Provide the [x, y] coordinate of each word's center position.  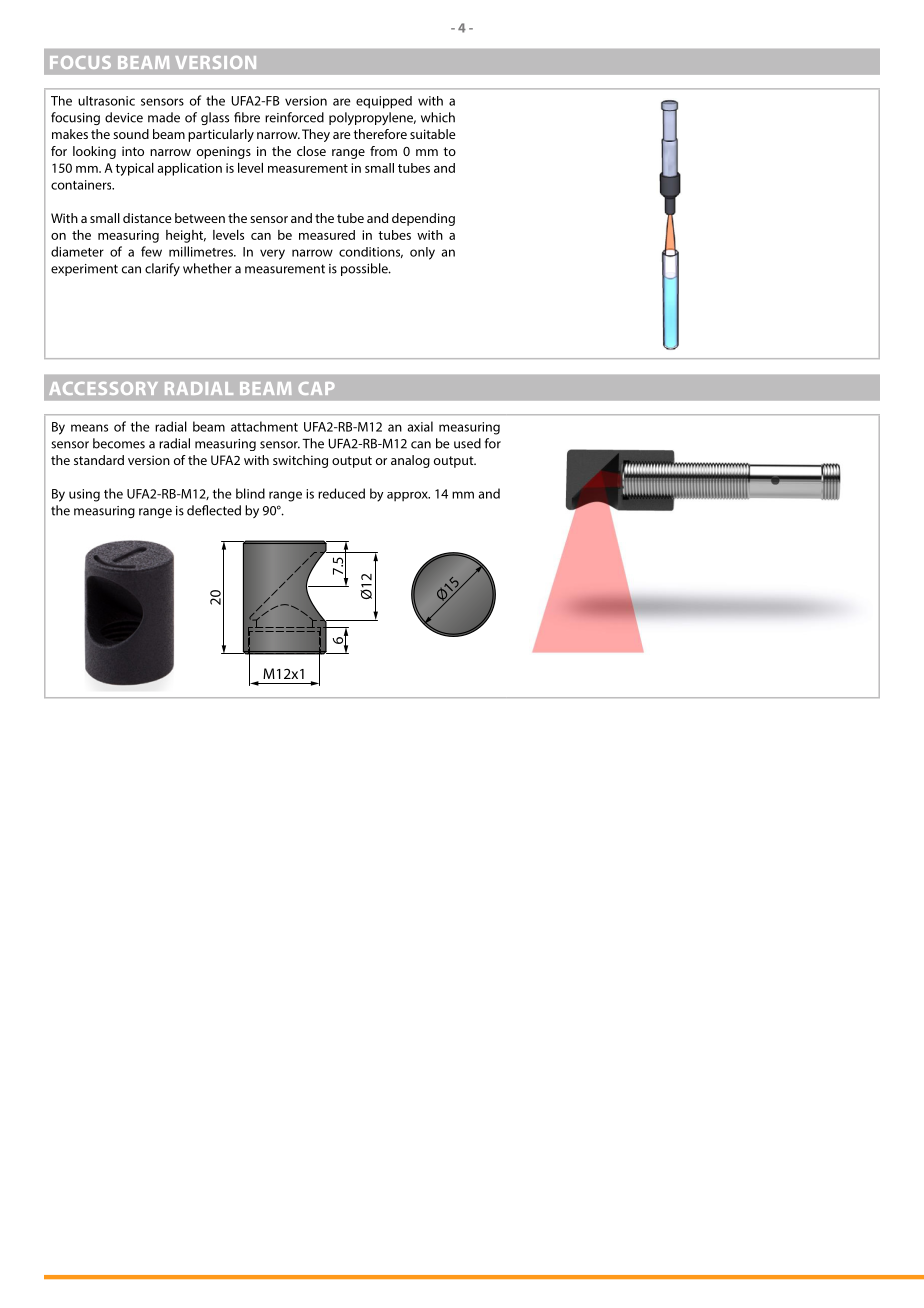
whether [207, 268]
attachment [264, 426]
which [438, 117]
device [124, 117]
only [422, 253]
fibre [247, 117]
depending [423, 219]
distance [147, 218]
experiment [84, 270]
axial [420, 426]
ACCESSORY [103, 388]
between [200, 218]
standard [99, 460]
